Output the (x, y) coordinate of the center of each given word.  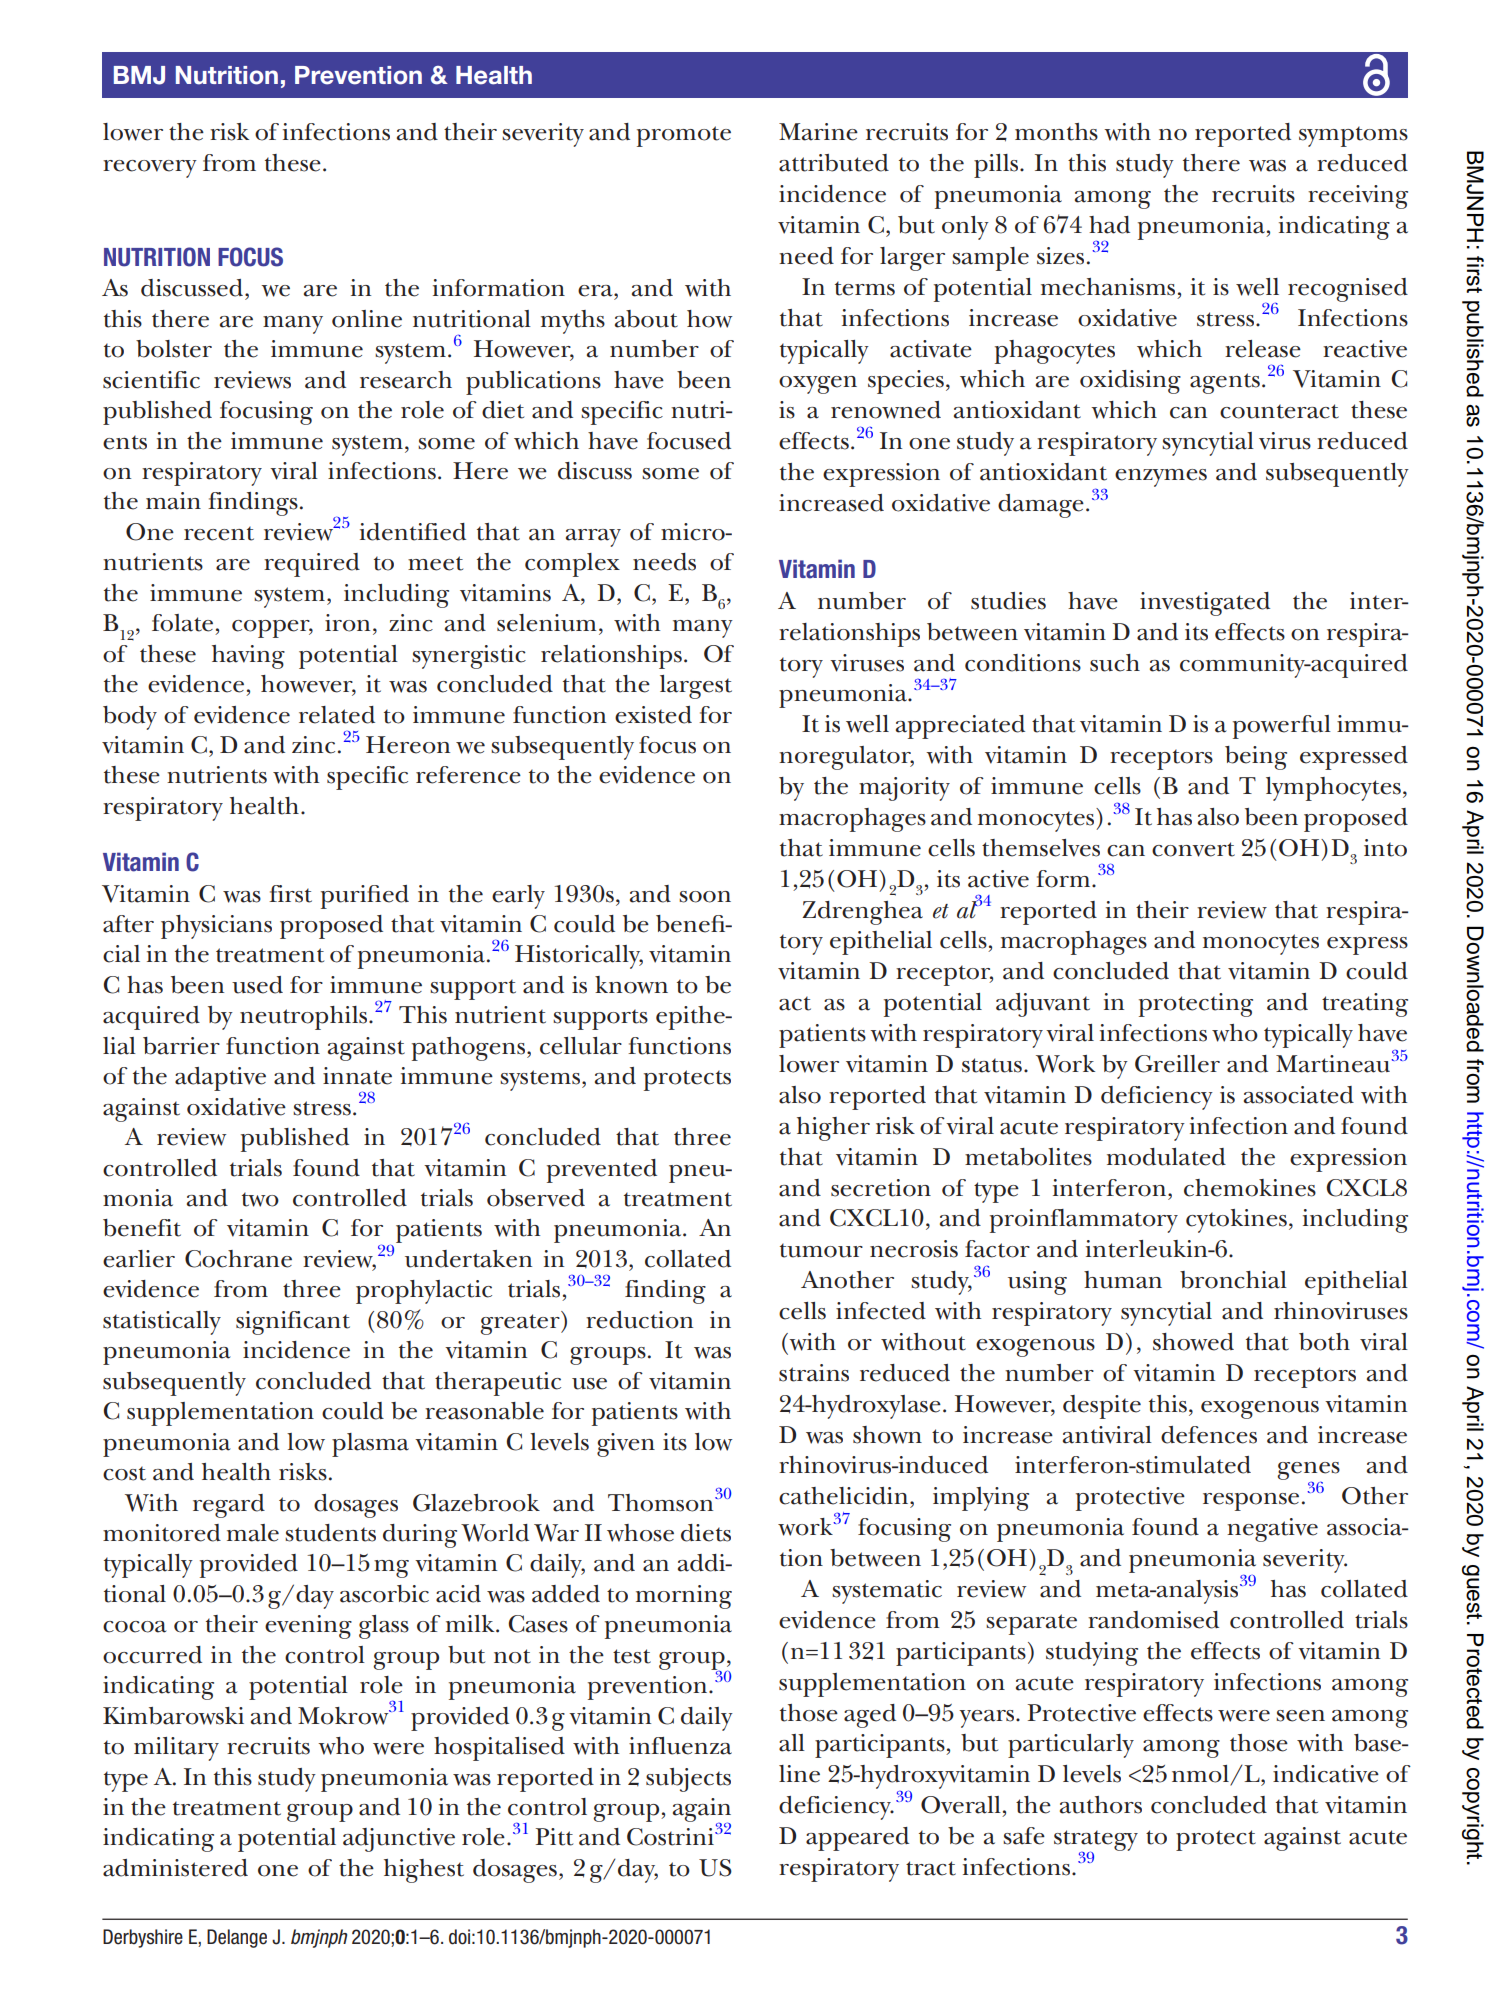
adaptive (220, 1079)
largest (696, 687)
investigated (1205, 604)
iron (347, 623)
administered (175, 1868)
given (626, 1445)
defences (1209, 1435)
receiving (1358, 197)
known (631, 985)
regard (229, 1506)
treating (1365, 1005)
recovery (150, 169)
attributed (834, 163)
